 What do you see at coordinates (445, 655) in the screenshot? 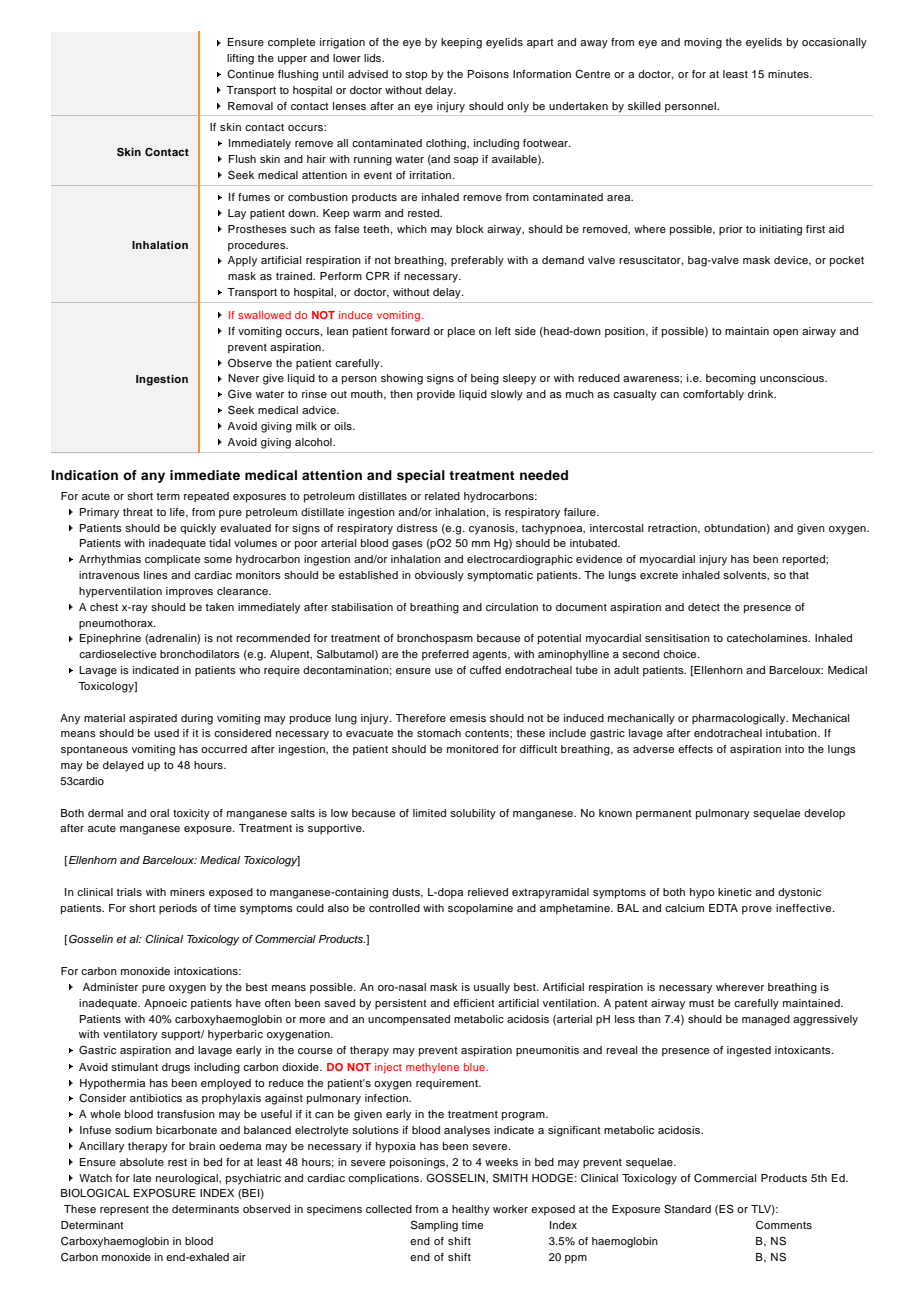
I see `preferred` at bounding box center [445, 655].
